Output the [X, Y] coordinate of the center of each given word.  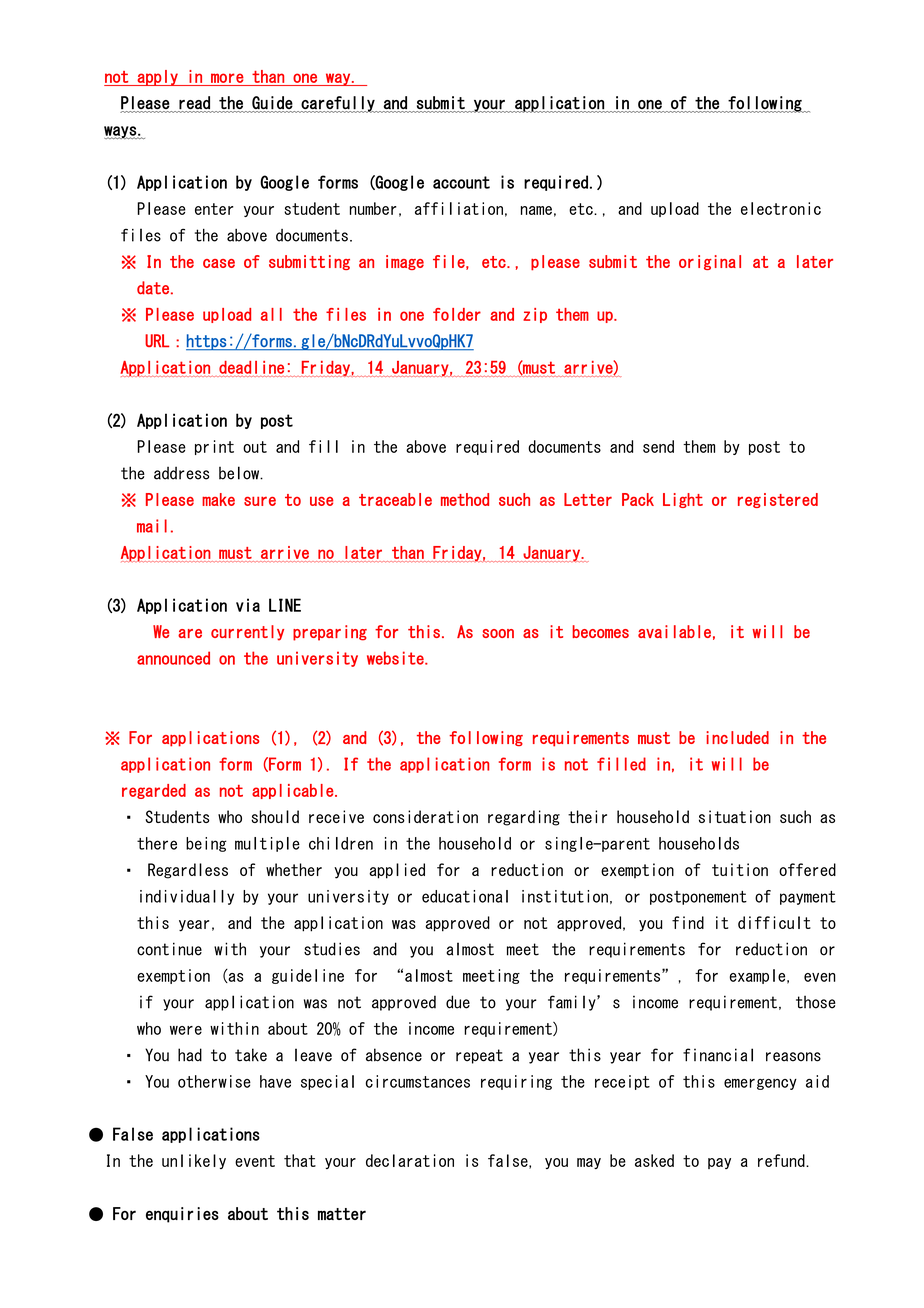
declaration [410, 1160]
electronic [781, 208]
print [214, 447]
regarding [524, 818]
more [227, 78]
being [206, 844]
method [465, 499]
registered [778, 500]
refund [782, 1160]
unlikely [194, 1161]
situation [735, 816]
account [461, 182]
